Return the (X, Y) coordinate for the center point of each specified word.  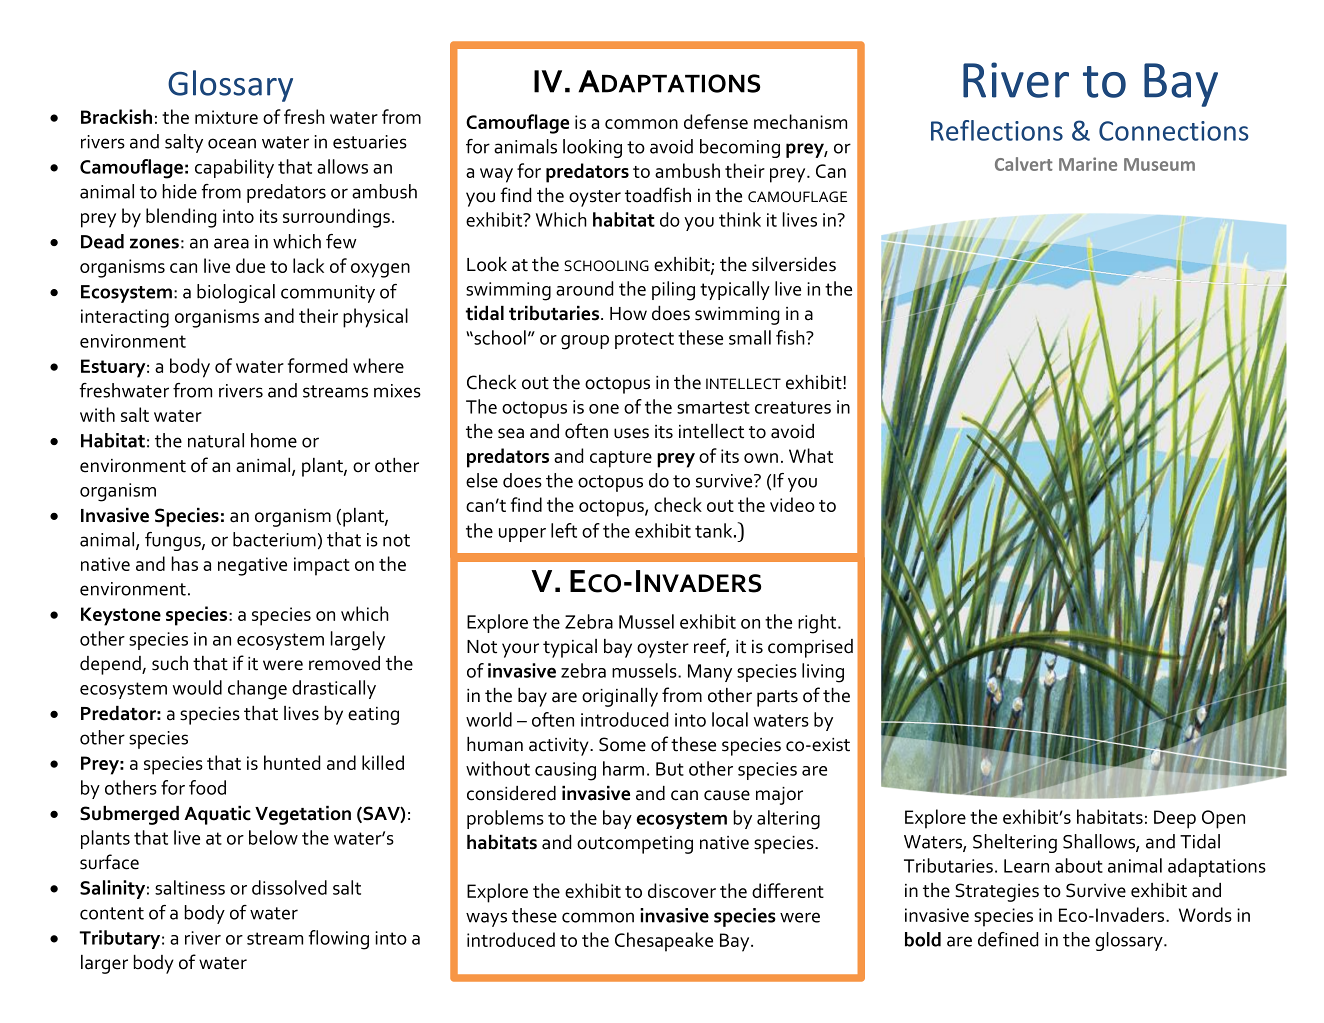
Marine (1088, 164)
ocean (232, 143)
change (257, 690)
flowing (339, 940)
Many (710, 673)
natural (216, 440)
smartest (713, 407)
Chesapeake (664, 942)
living (823, 673)
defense (716, 121)
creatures (793, 407)
